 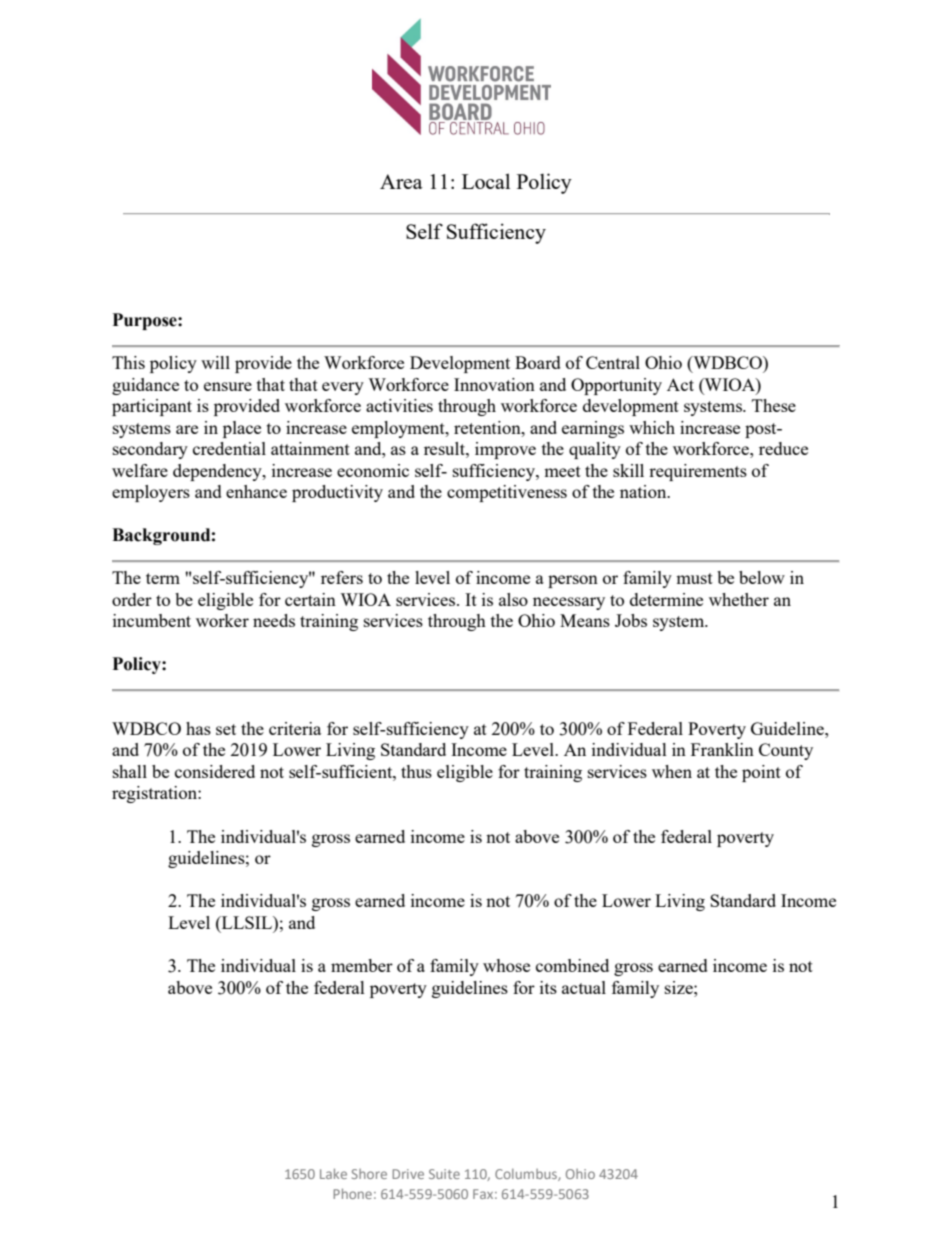 I want to click on Local, so click(x=486, y=181).
